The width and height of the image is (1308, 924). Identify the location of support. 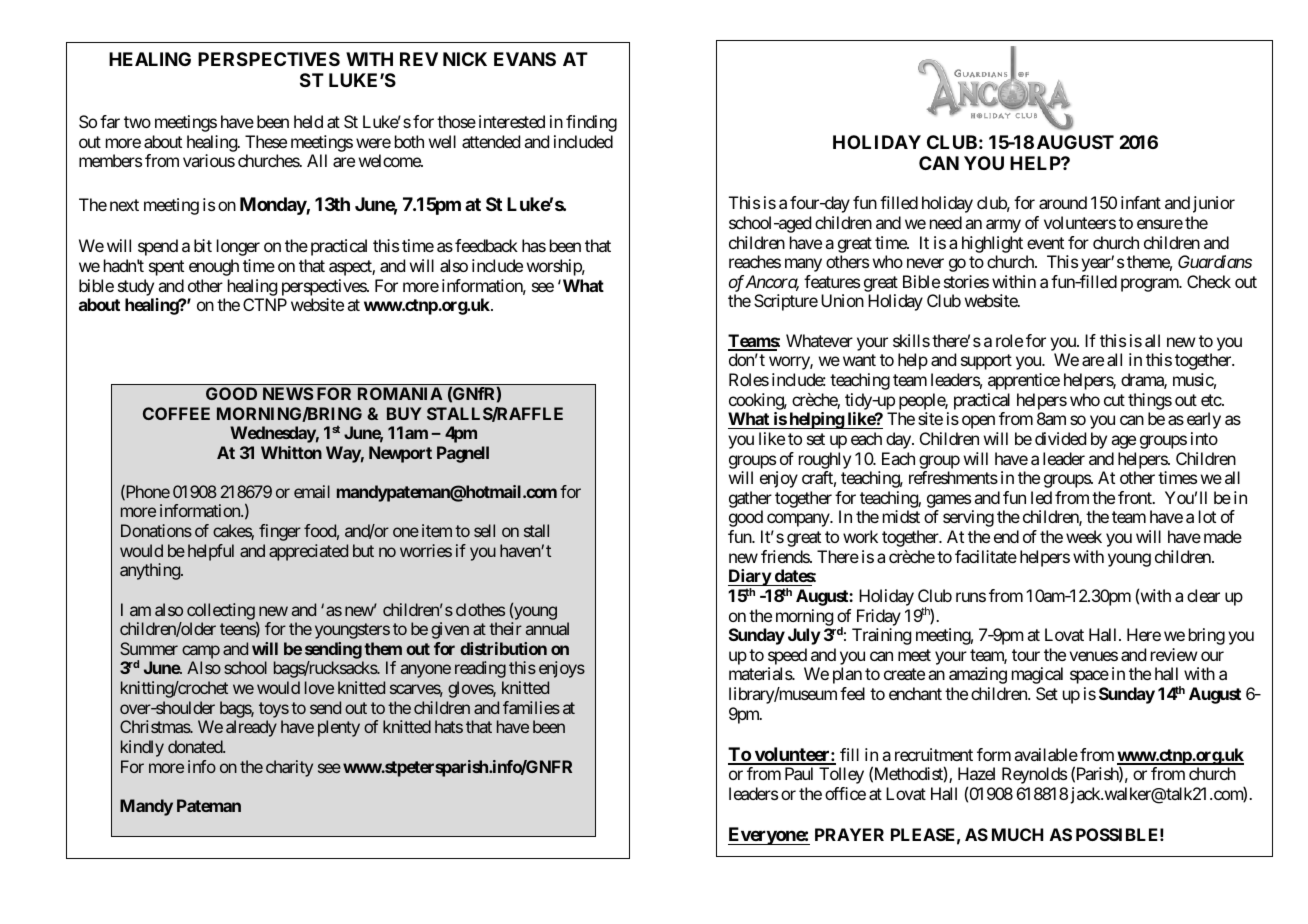
(986, 362).
